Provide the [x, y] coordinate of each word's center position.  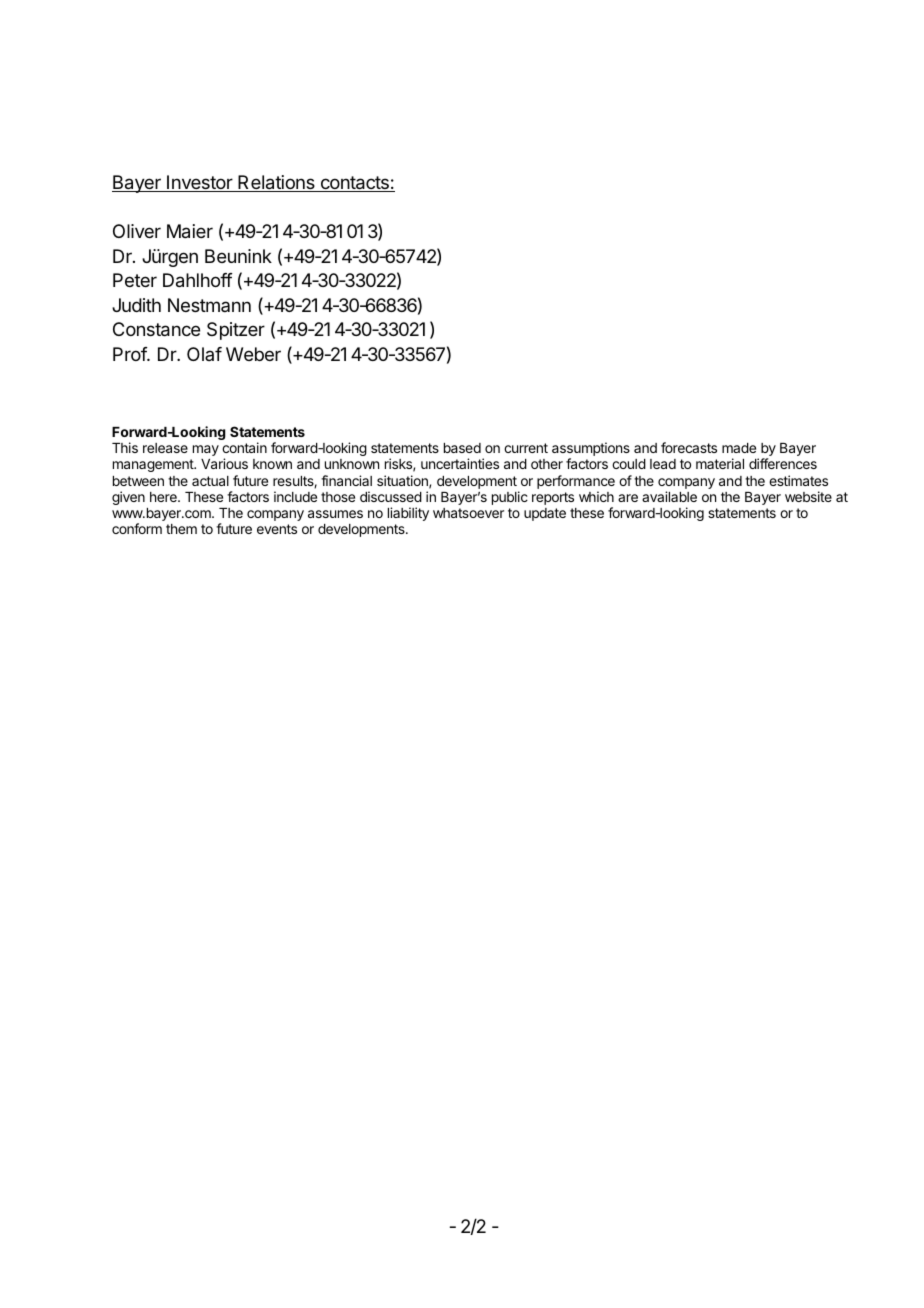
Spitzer [236, 331]
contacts [354, 184]
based [462, 448]
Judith [136, 305]
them [181, 529]
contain [244, 447]
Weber [253, 354]
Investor [199, 183]
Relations [276, 183]
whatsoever [468, 513]
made [739, 448]
